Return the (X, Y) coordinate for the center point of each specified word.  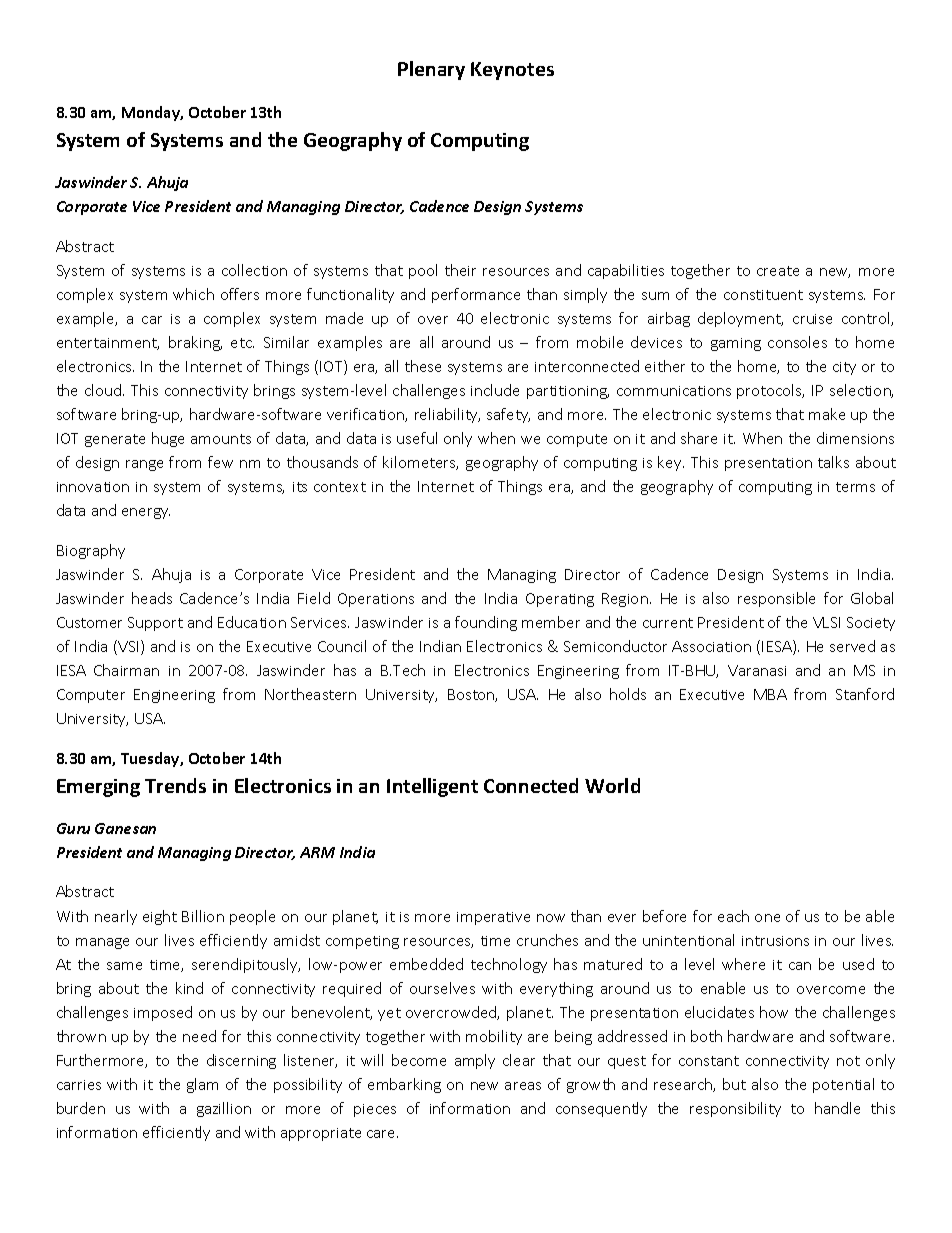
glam (202, 1085)
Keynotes (512, 71)
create (778, 271)
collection (254, 270)
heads (152, 598)
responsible (776, 599)
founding (486, 623)
